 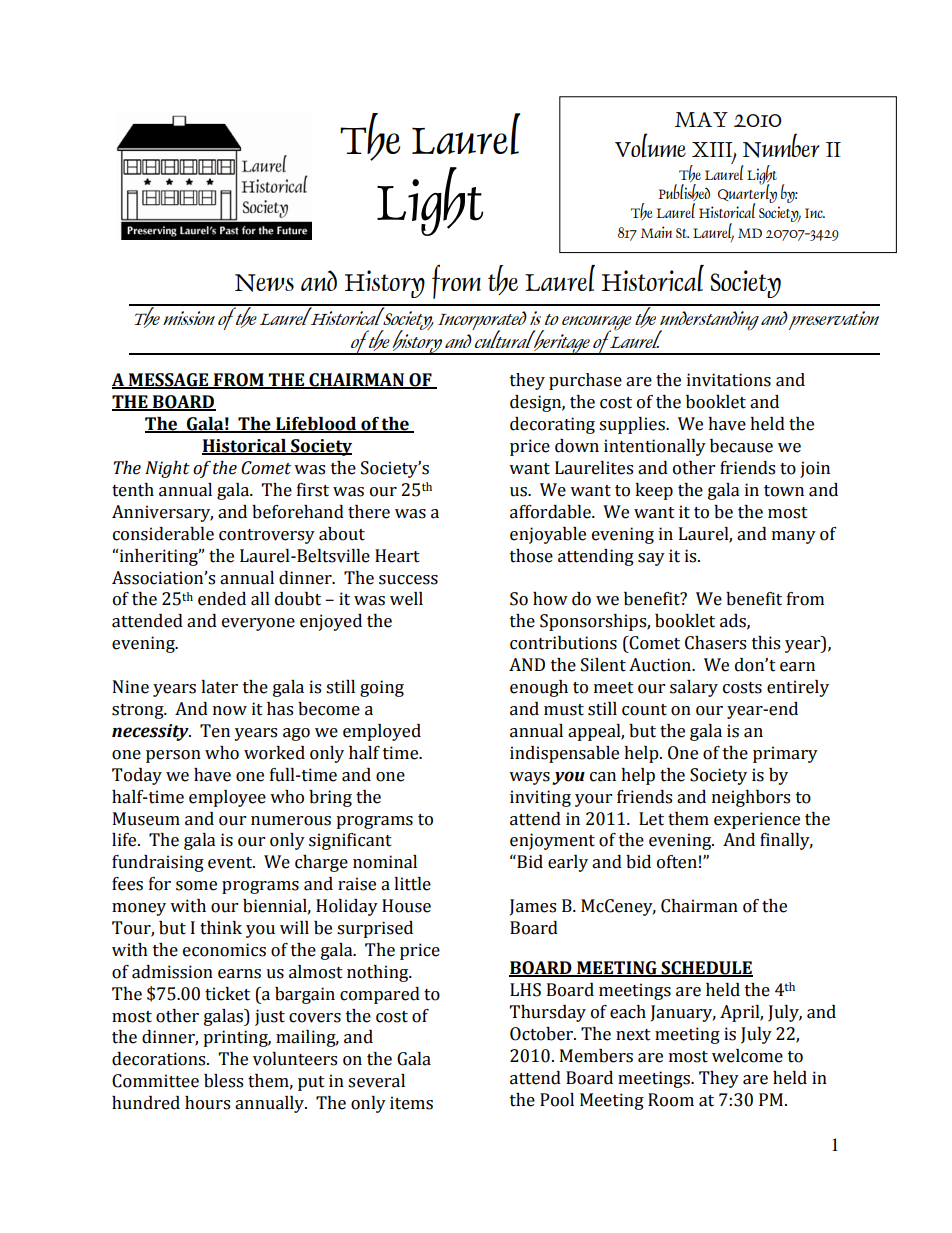 I want to click on Chasers, so click(x=715, y=643).
